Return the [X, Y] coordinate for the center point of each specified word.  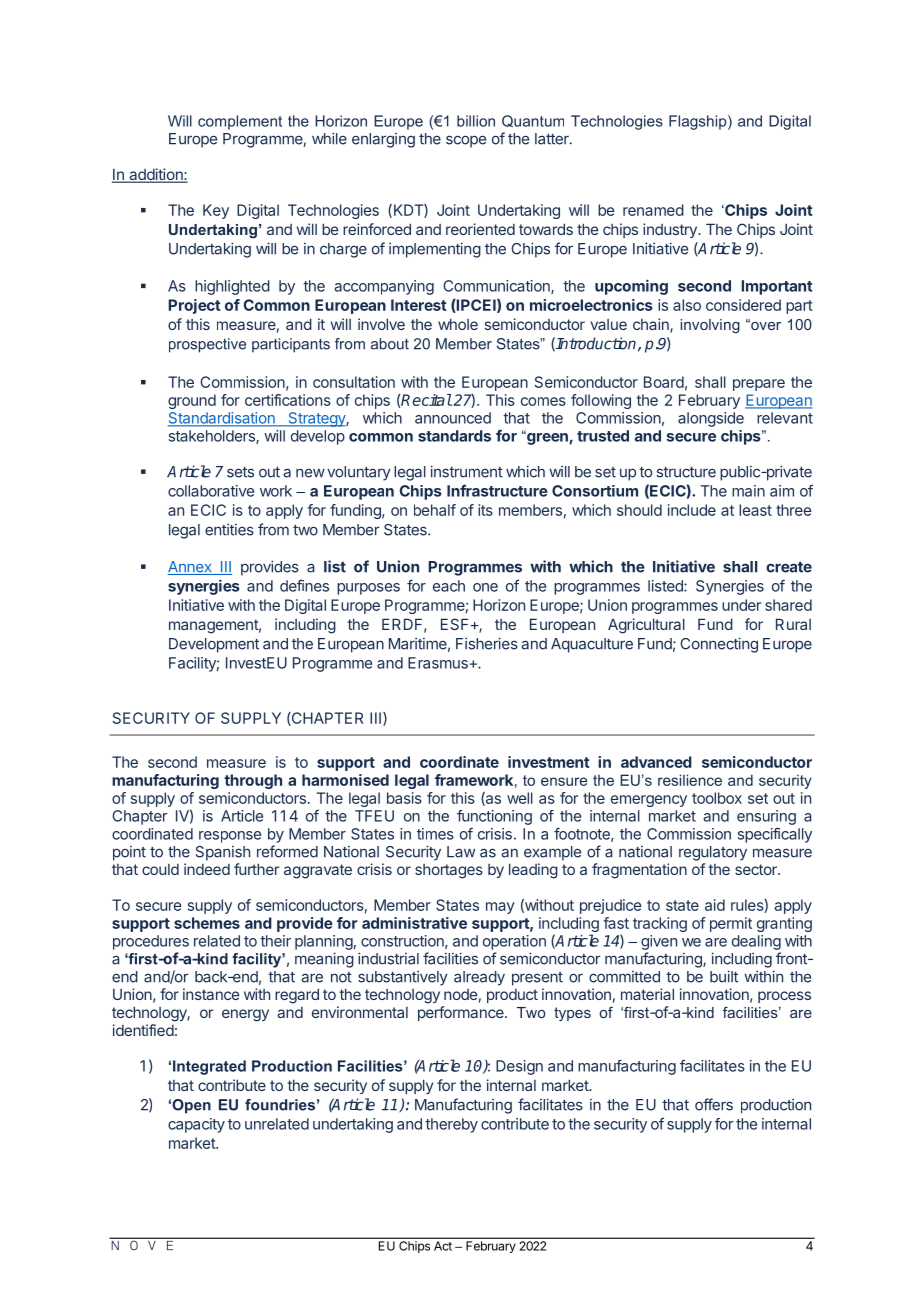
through [253, 781]
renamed [653, 210]
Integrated [209, 1067]
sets [240, 472]
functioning [494, 817]
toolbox [717, 798]
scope [466, 141]
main [748, 491]
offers [714, 1104]
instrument [467, 471]
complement [240, 122]
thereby [451, 1125]
